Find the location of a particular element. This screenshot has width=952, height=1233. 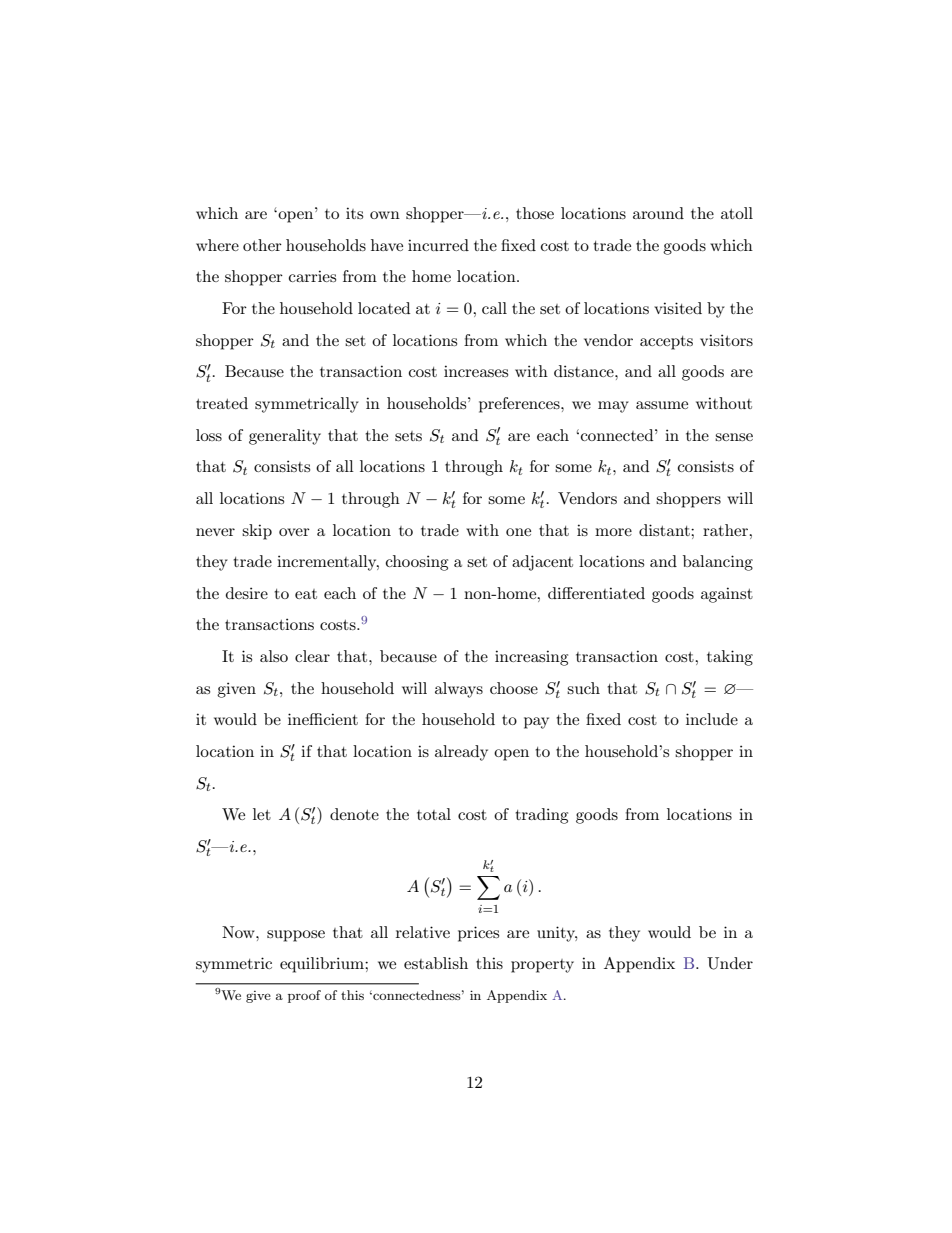

incurred is located at coordinates (438, 245).
